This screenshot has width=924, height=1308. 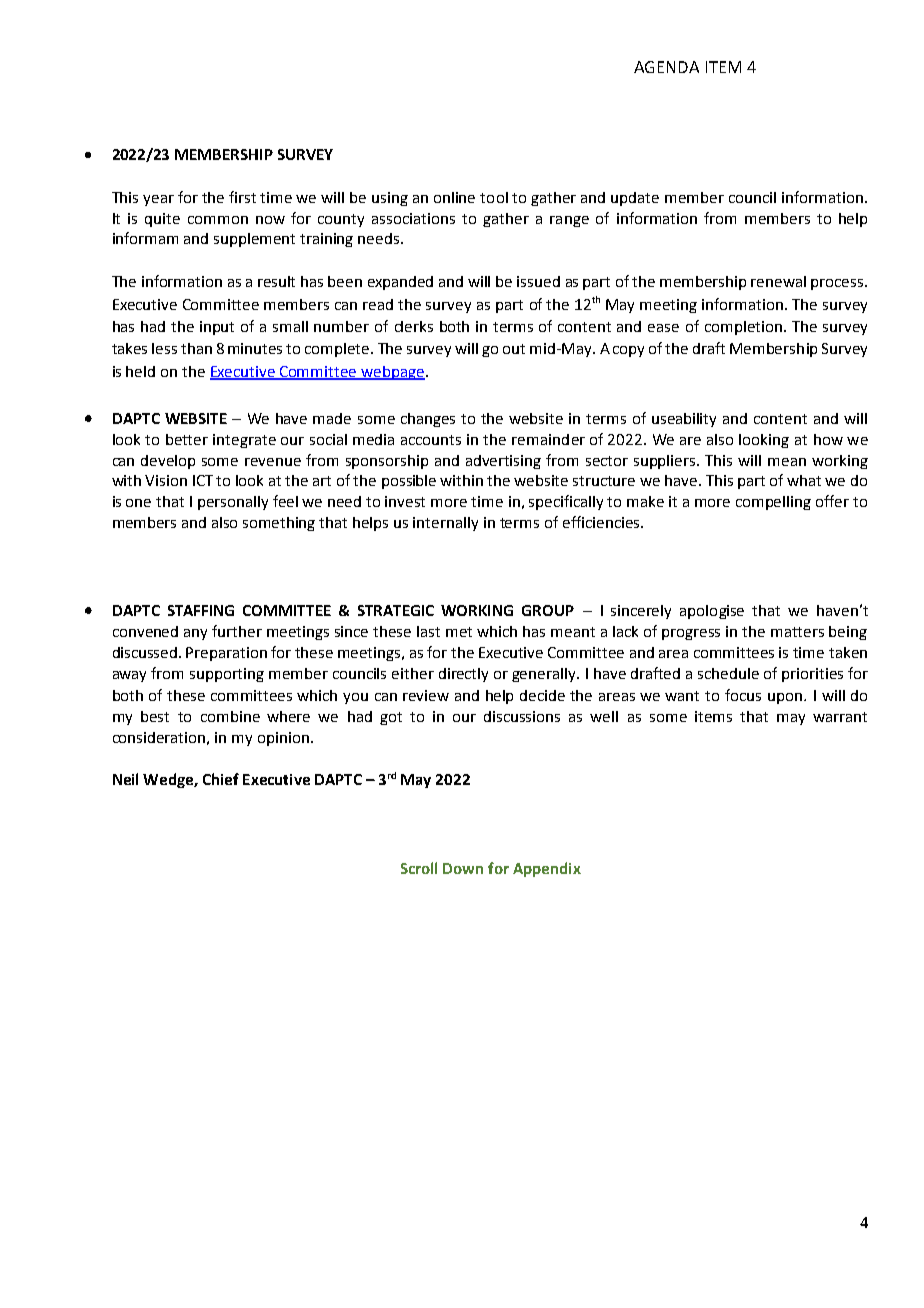 I want to click on than, so click(x=196, y=348).
